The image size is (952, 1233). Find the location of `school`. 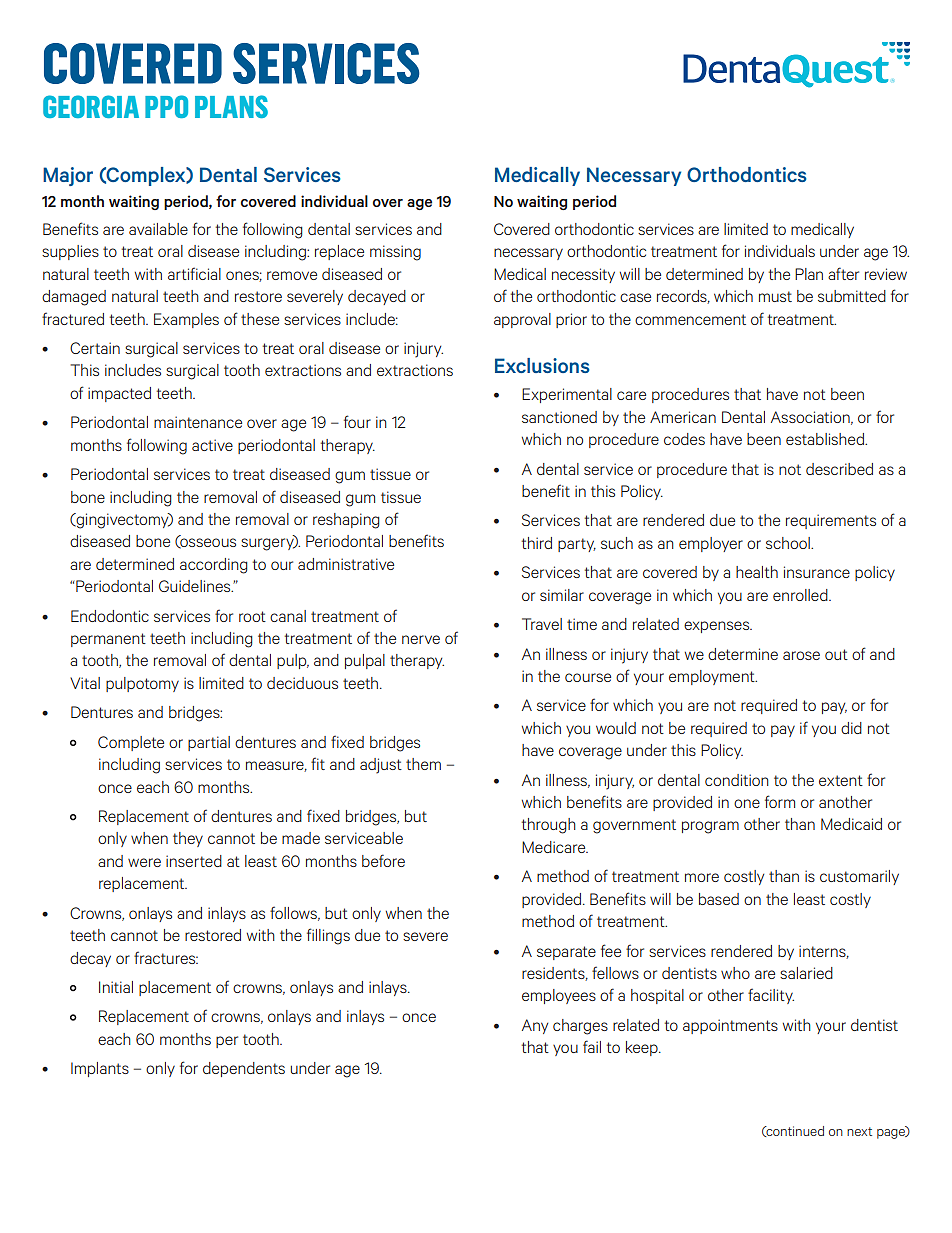

school is located at coordinates (789, 543).
